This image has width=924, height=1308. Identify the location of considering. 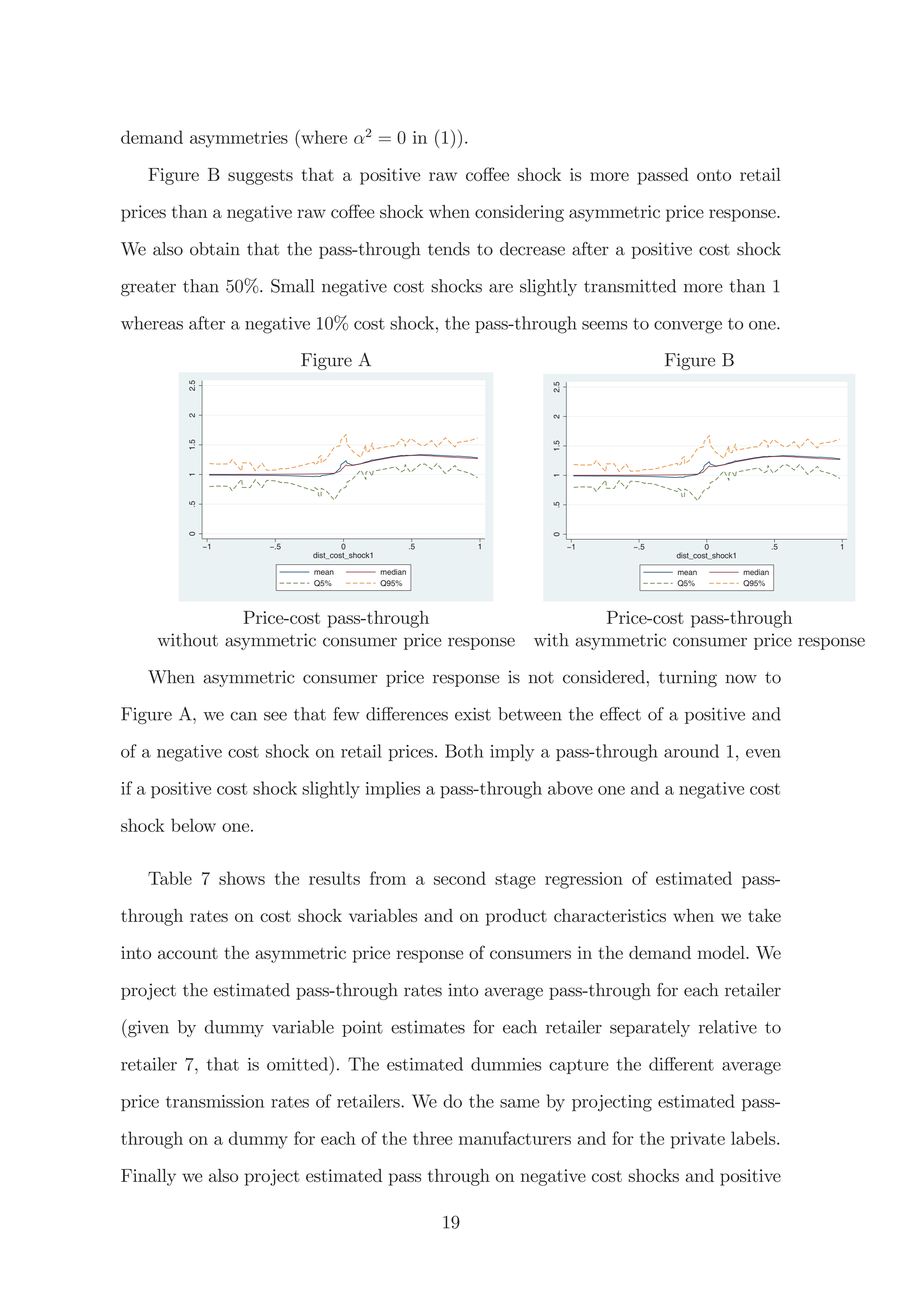
(519, 213).
